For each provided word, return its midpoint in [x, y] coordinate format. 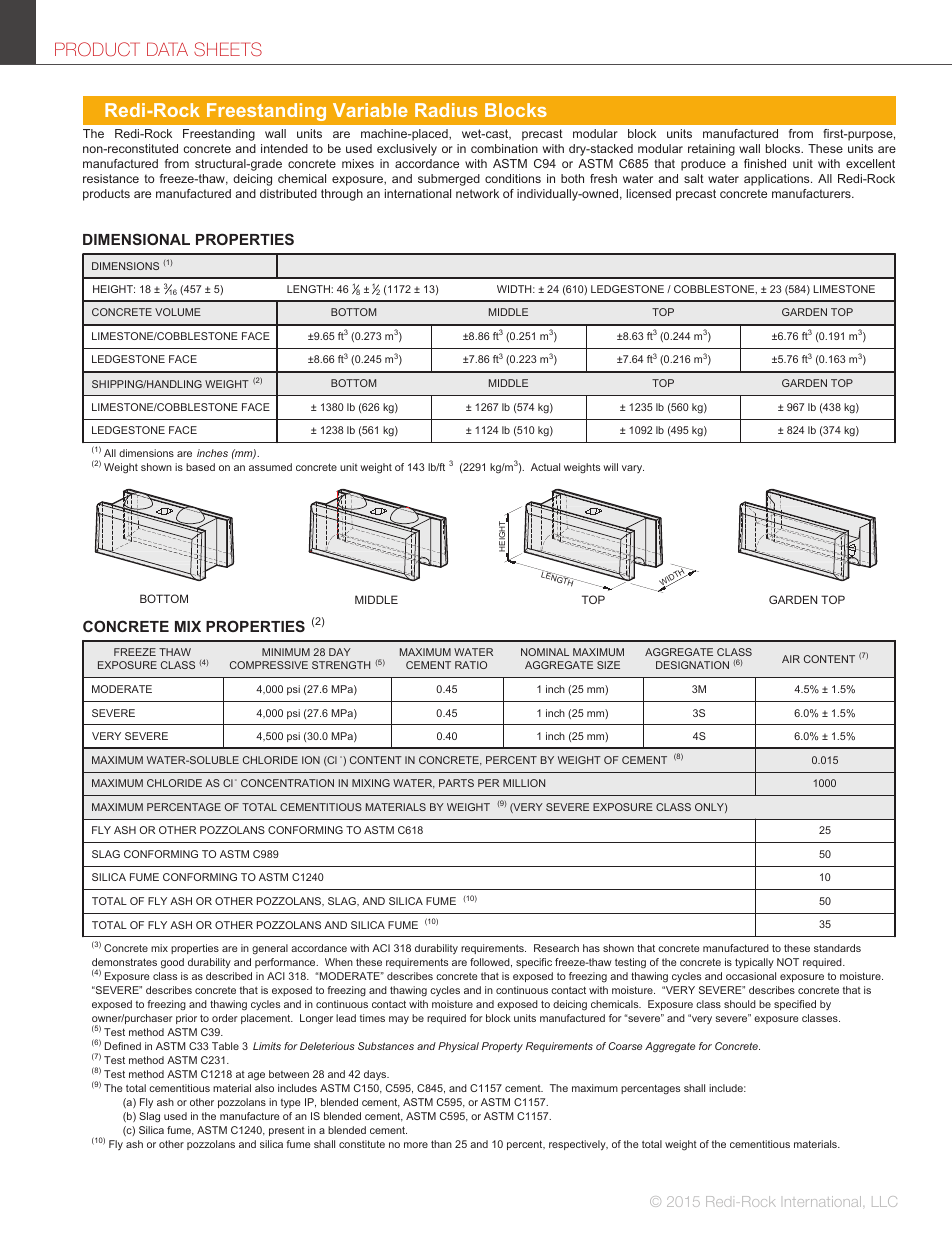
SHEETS [228, 49]
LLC [884, 1201]
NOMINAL [545, 652]
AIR [791, 659]
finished [765, 163]
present [287, 1131]
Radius [446, 110]
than [441, 1144]
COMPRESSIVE [269, 665]
